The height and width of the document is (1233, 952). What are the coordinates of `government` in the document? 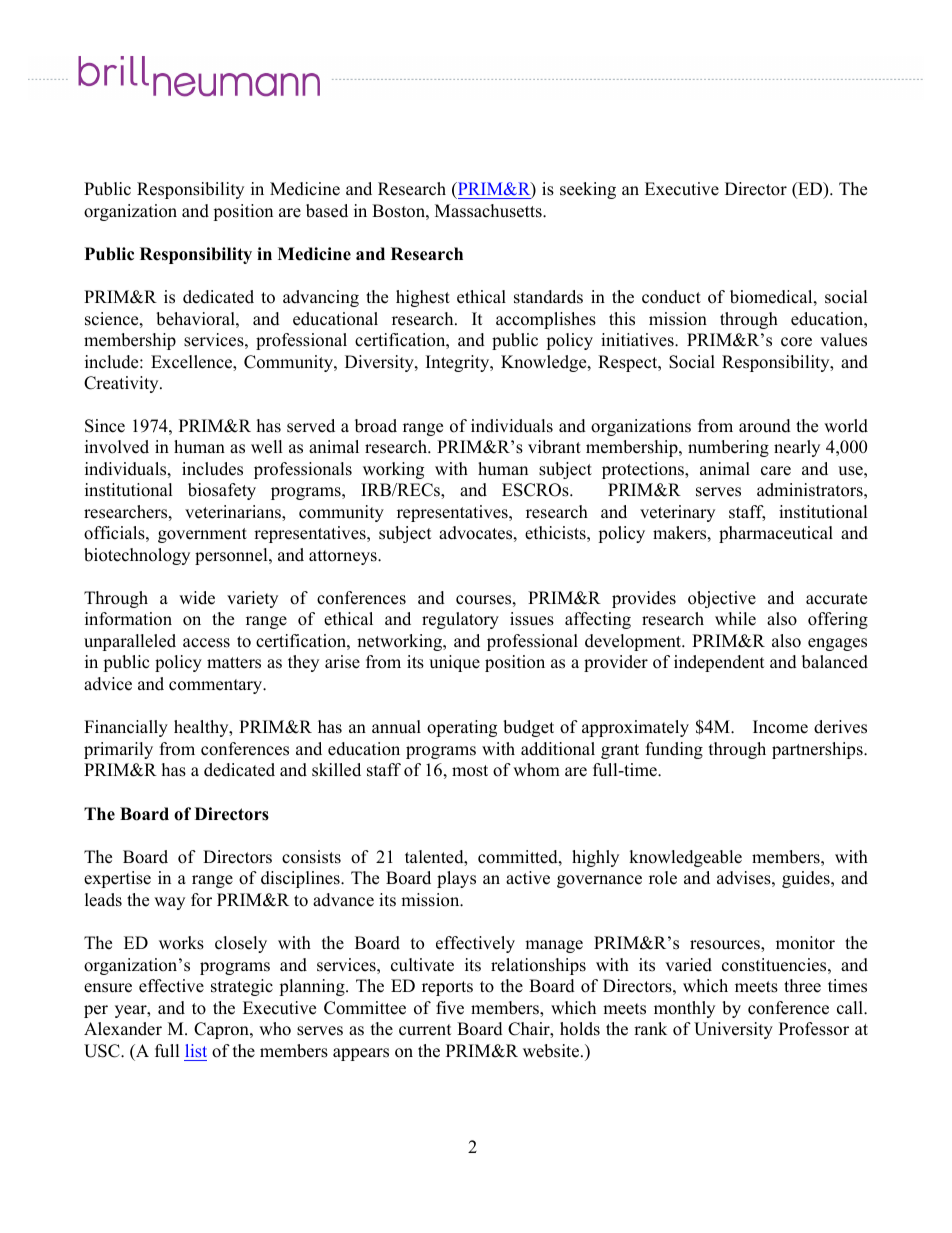 It's located at (202, 535).
